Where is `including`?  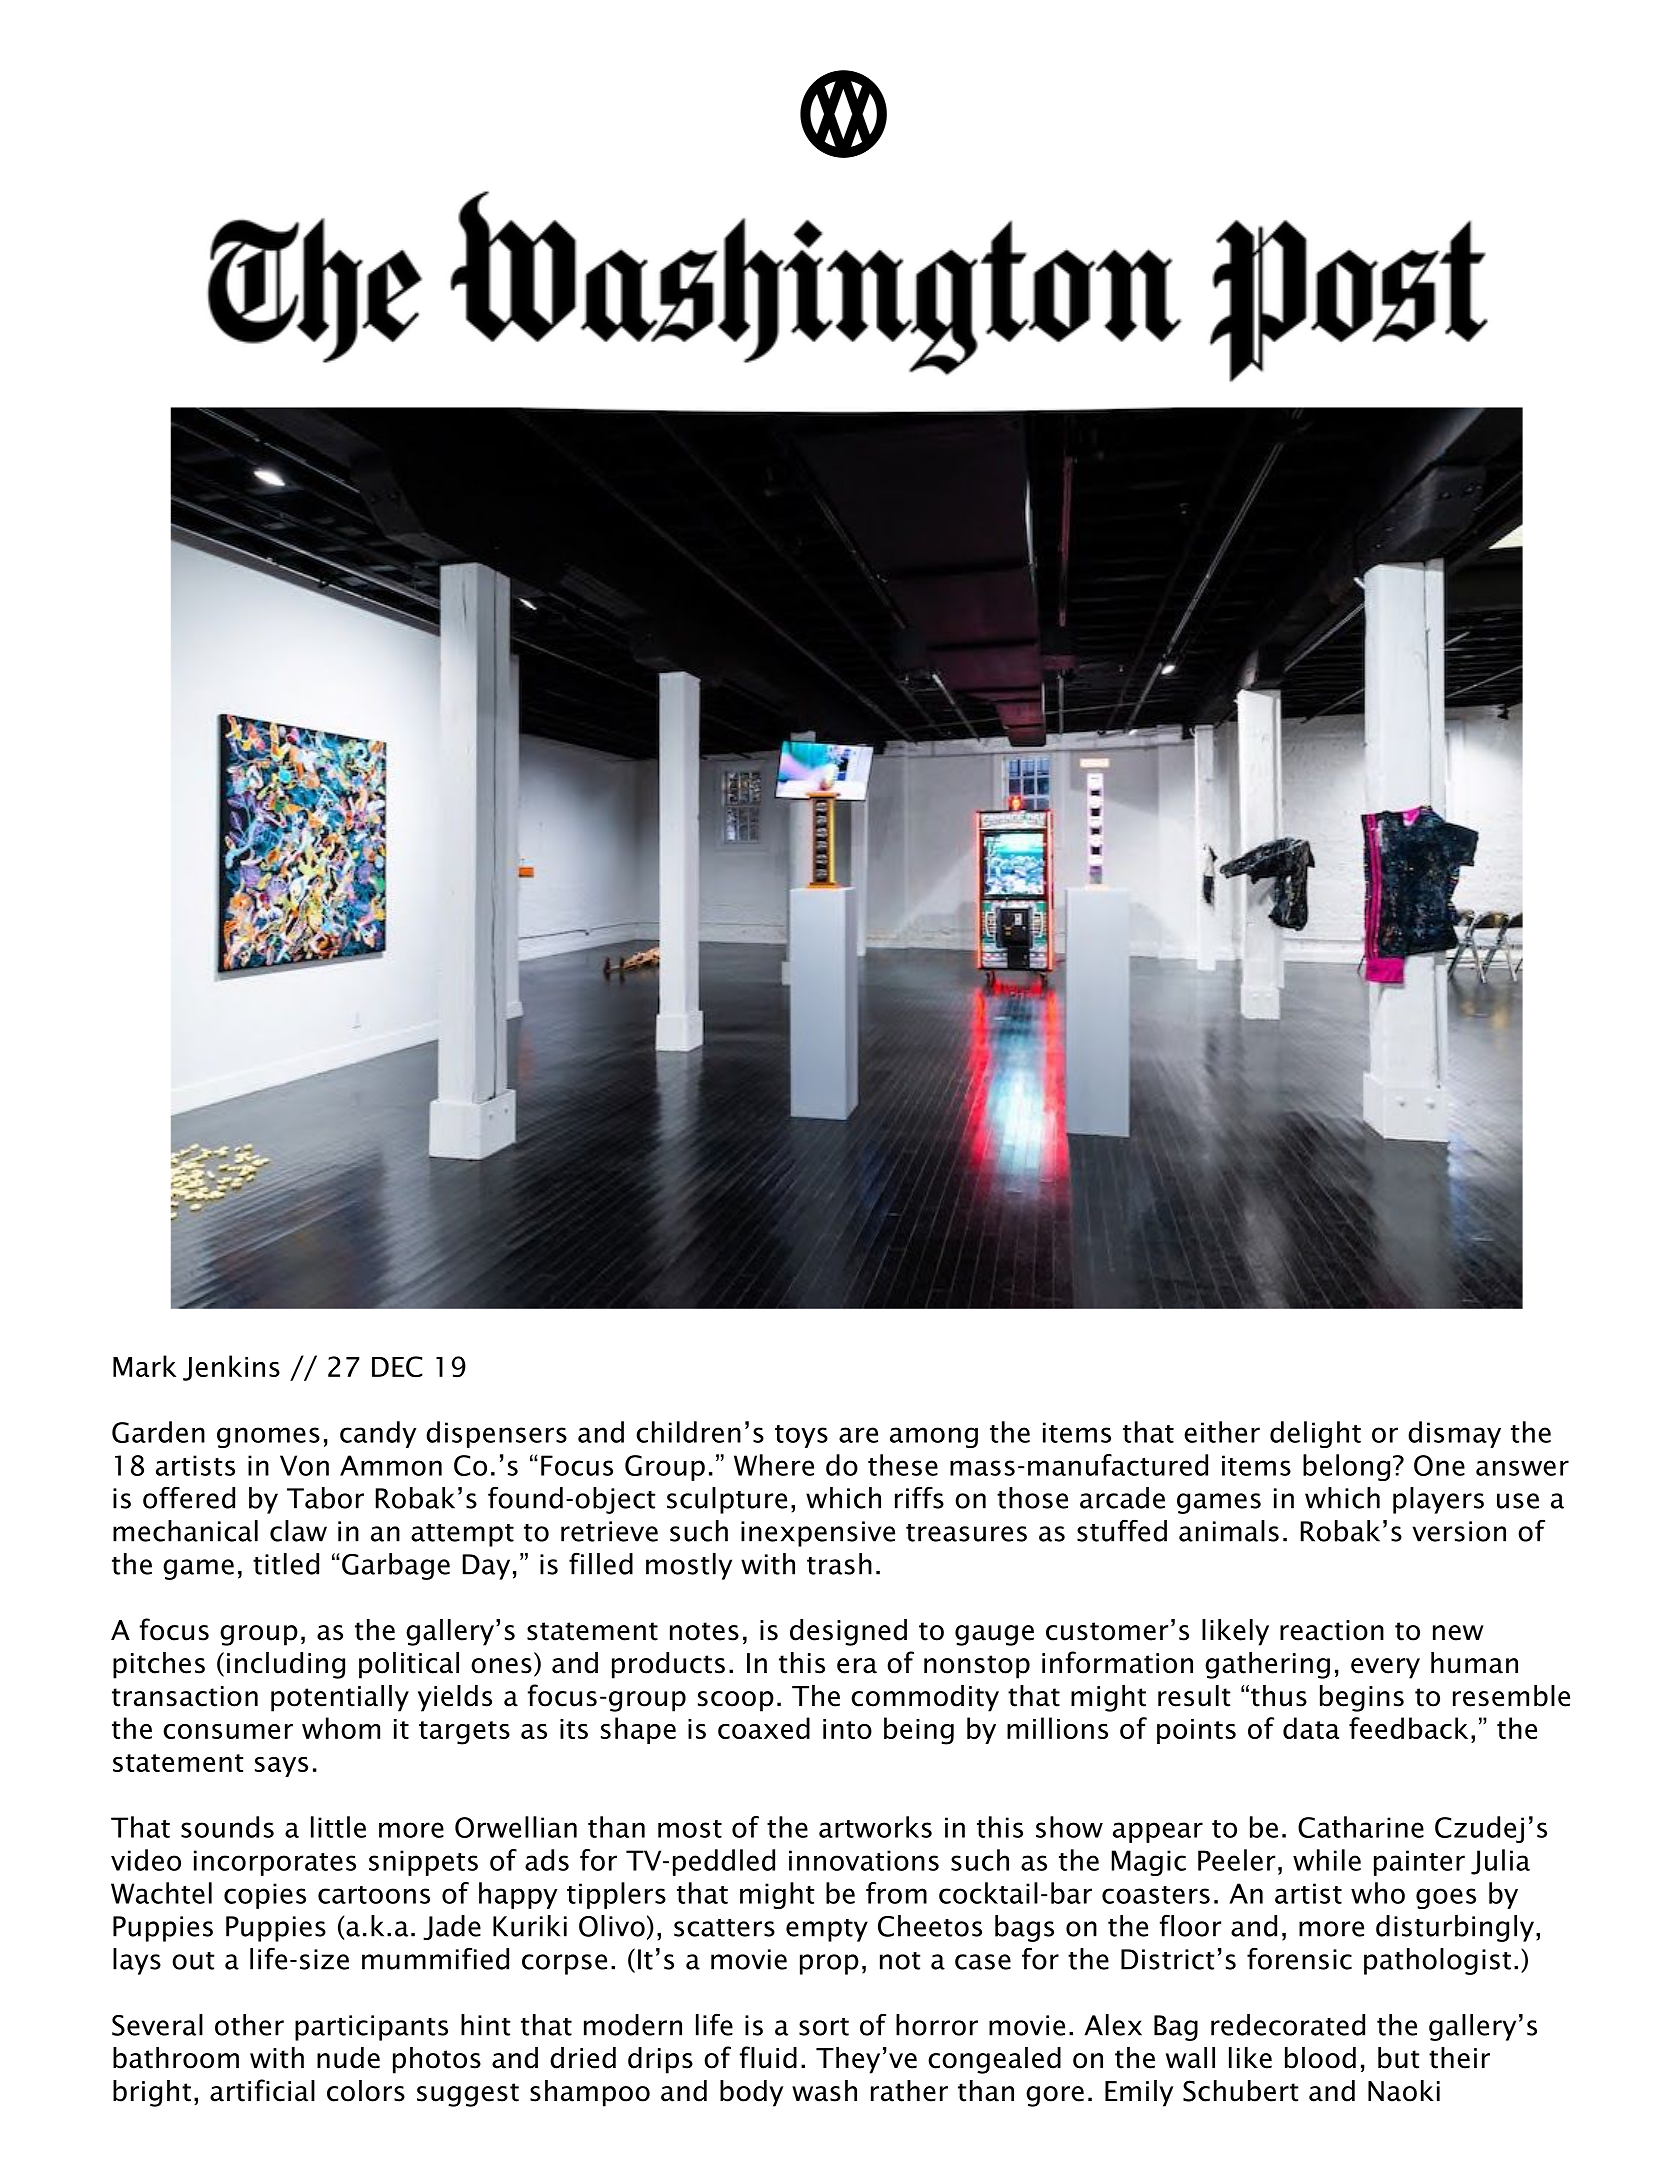 including is located at coordinates (286, 1665).
